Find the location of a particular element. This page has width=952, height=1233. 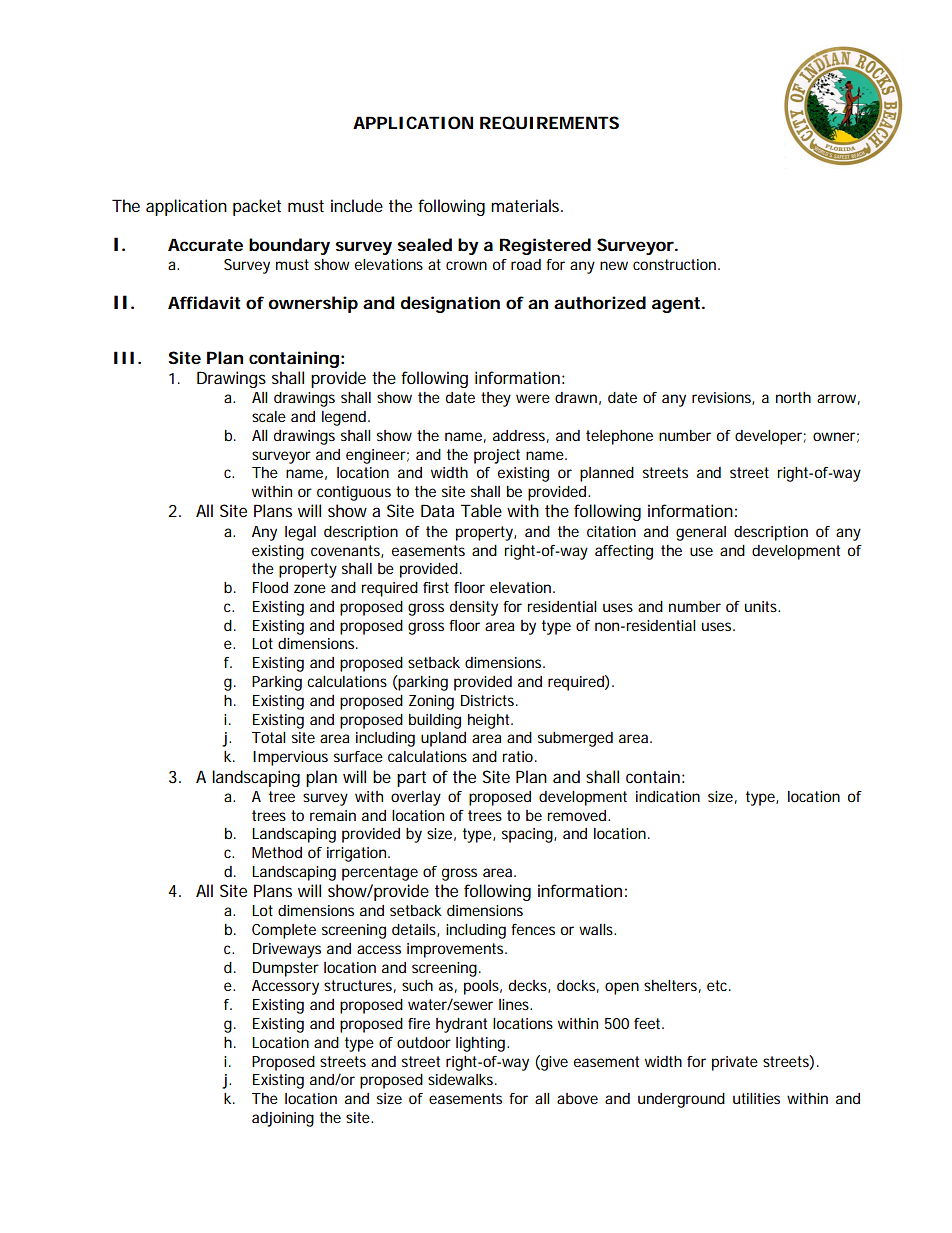

density is located at coordinates (474, 608).
